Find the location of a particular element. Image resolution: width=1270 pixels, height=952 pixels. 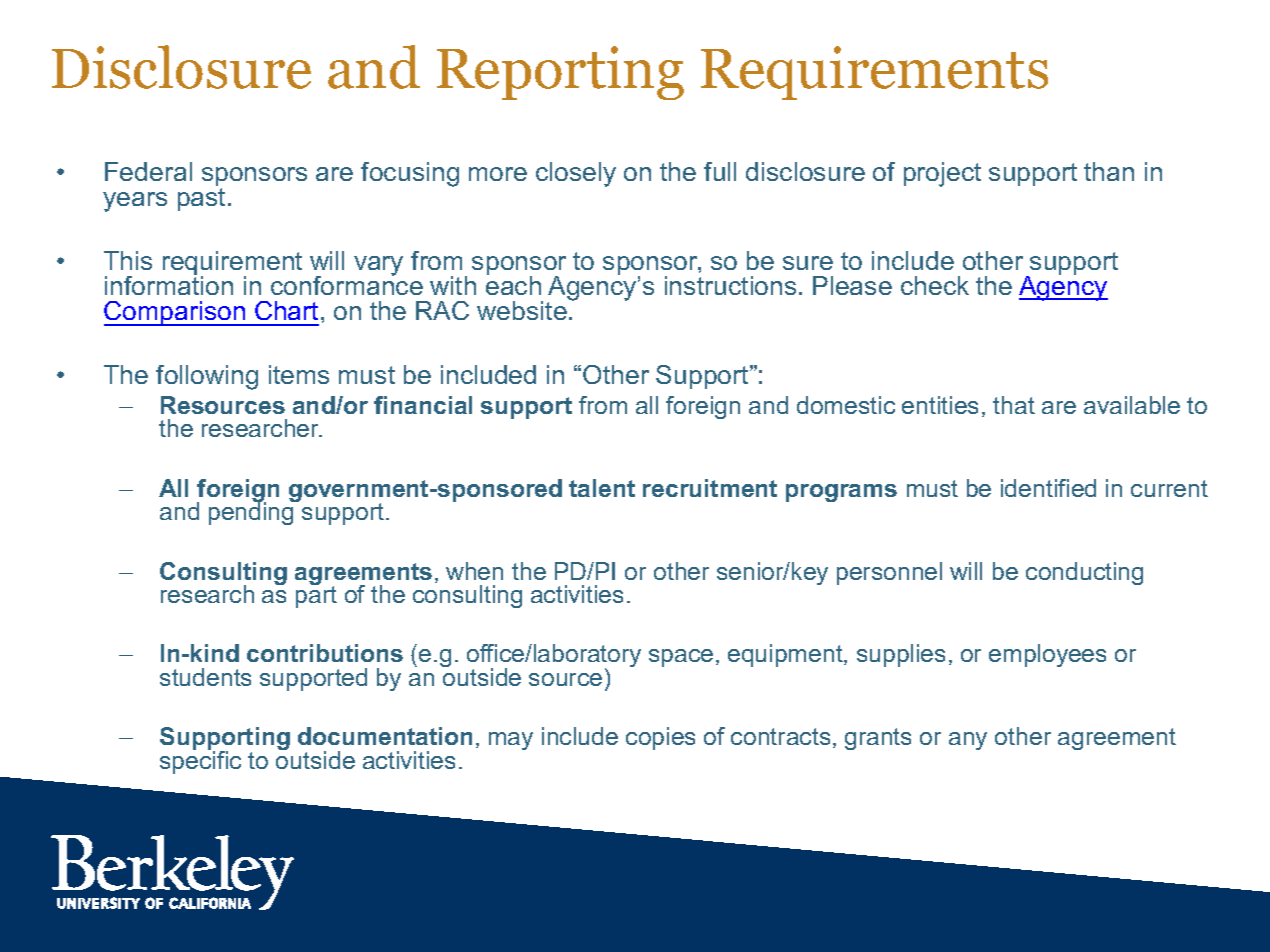

check is located at coordinates (935, 285).
